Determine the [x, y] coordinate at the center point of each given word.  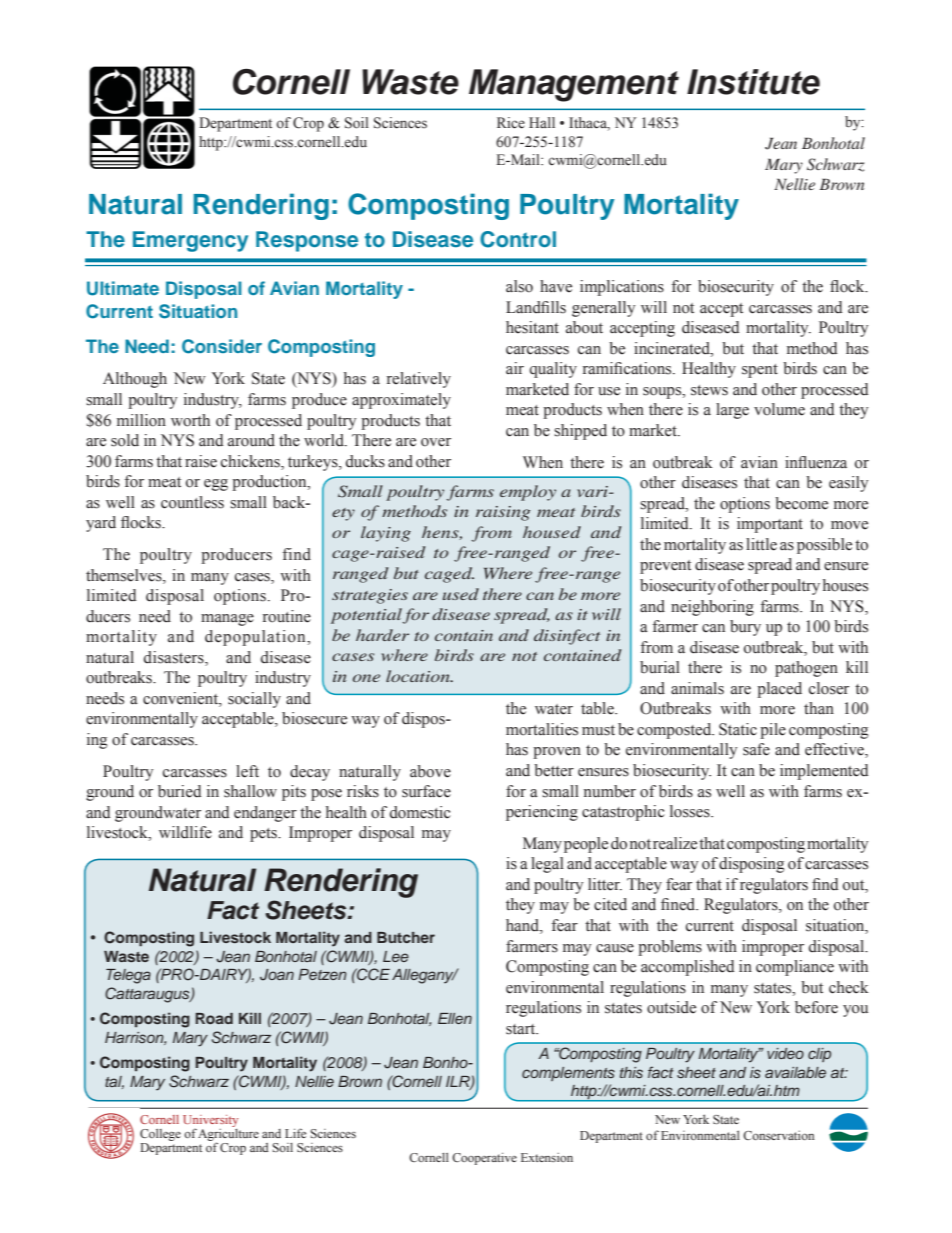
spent [760, 371]
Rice [511, 123]
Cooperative [484, 1159]
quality [553, 370]
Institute [753, 82]
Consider [222, 346]
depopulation [256, 638]
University [210, 1122]
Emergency [190, 241]
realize [675, 843]
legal [547, 865]
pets [264, 835]
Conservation [778, 1135]
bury [745, 628]
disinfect [567, 637]
